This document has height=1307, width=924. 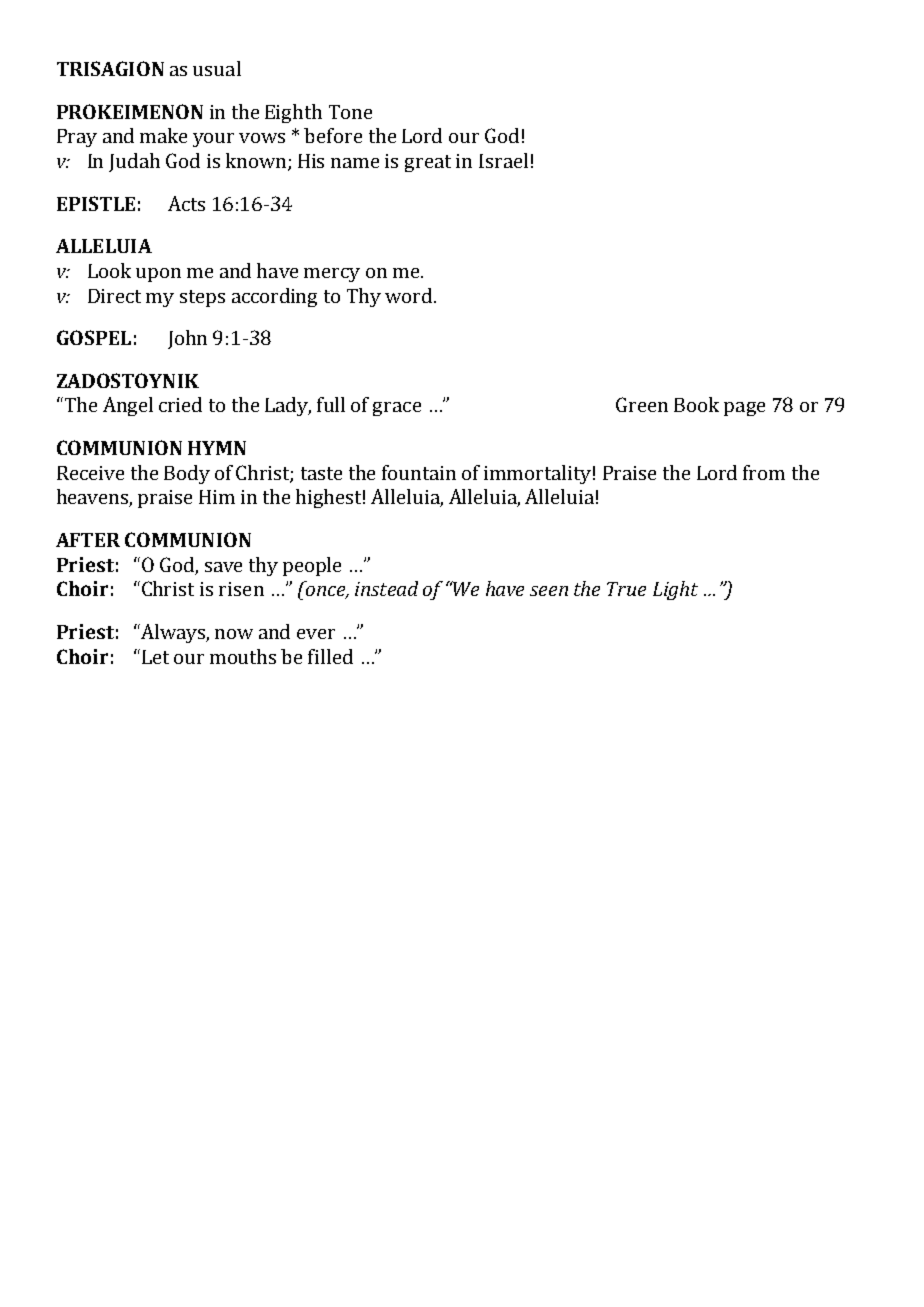 What do you see at coordinates (764, 472) in the document?
I see `from` at bounding box center [764, 472].
